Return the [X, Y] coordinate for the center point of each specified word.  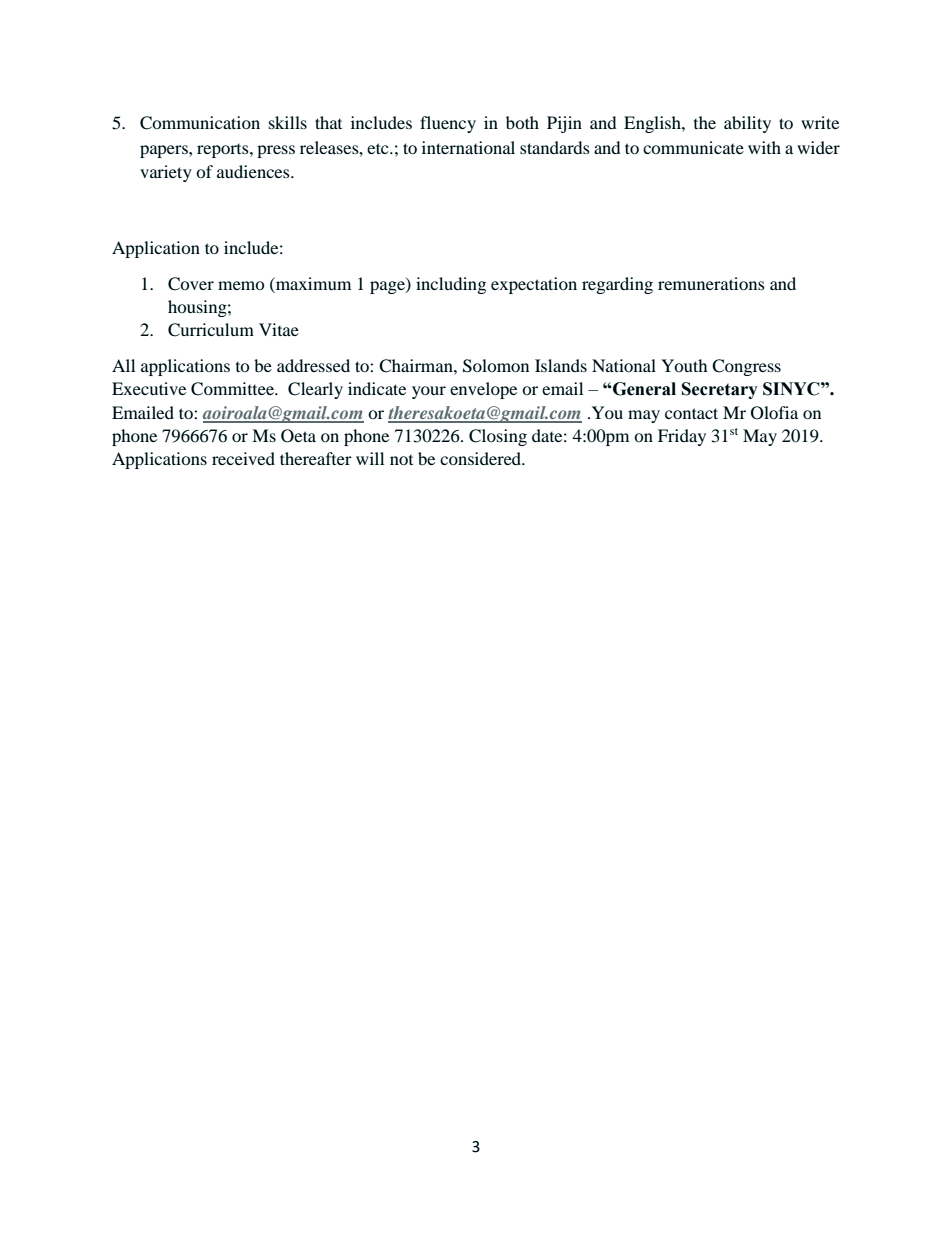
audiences [254, 171]
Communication [200, 123]
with [764, 147]
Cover [191, 284]
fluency [448, 124]
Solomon [496, 366]
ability [747, 124]
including [451, 285]
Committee [233, 389]
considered [482, 458]
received [243, 458]
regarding [617, 285]
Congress [746, 367]
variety [166, 173]
